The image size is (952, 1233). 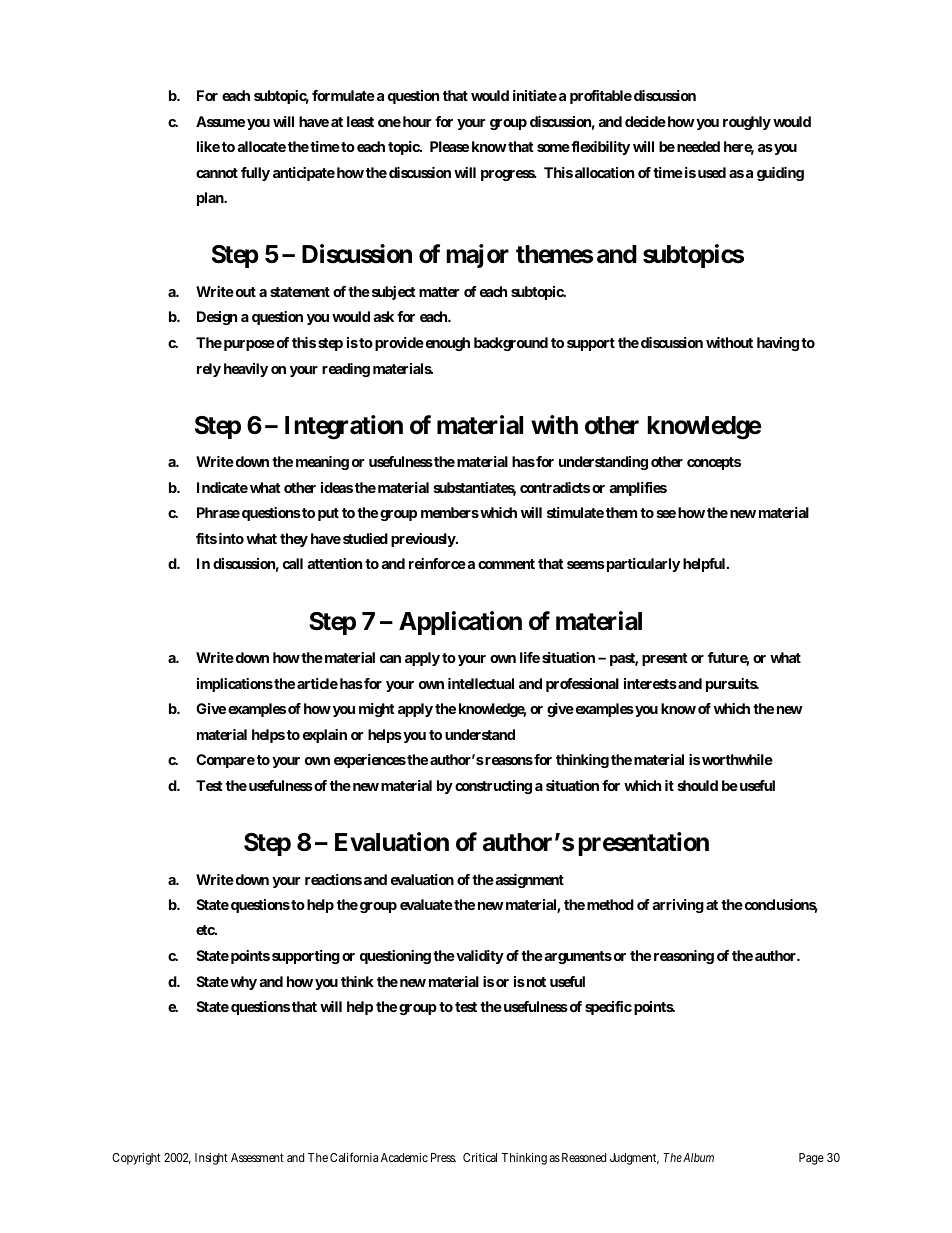 What do you see at coordinates (293, 563) in the screenshot?
I see `call` at bounding box center [293, 563].
